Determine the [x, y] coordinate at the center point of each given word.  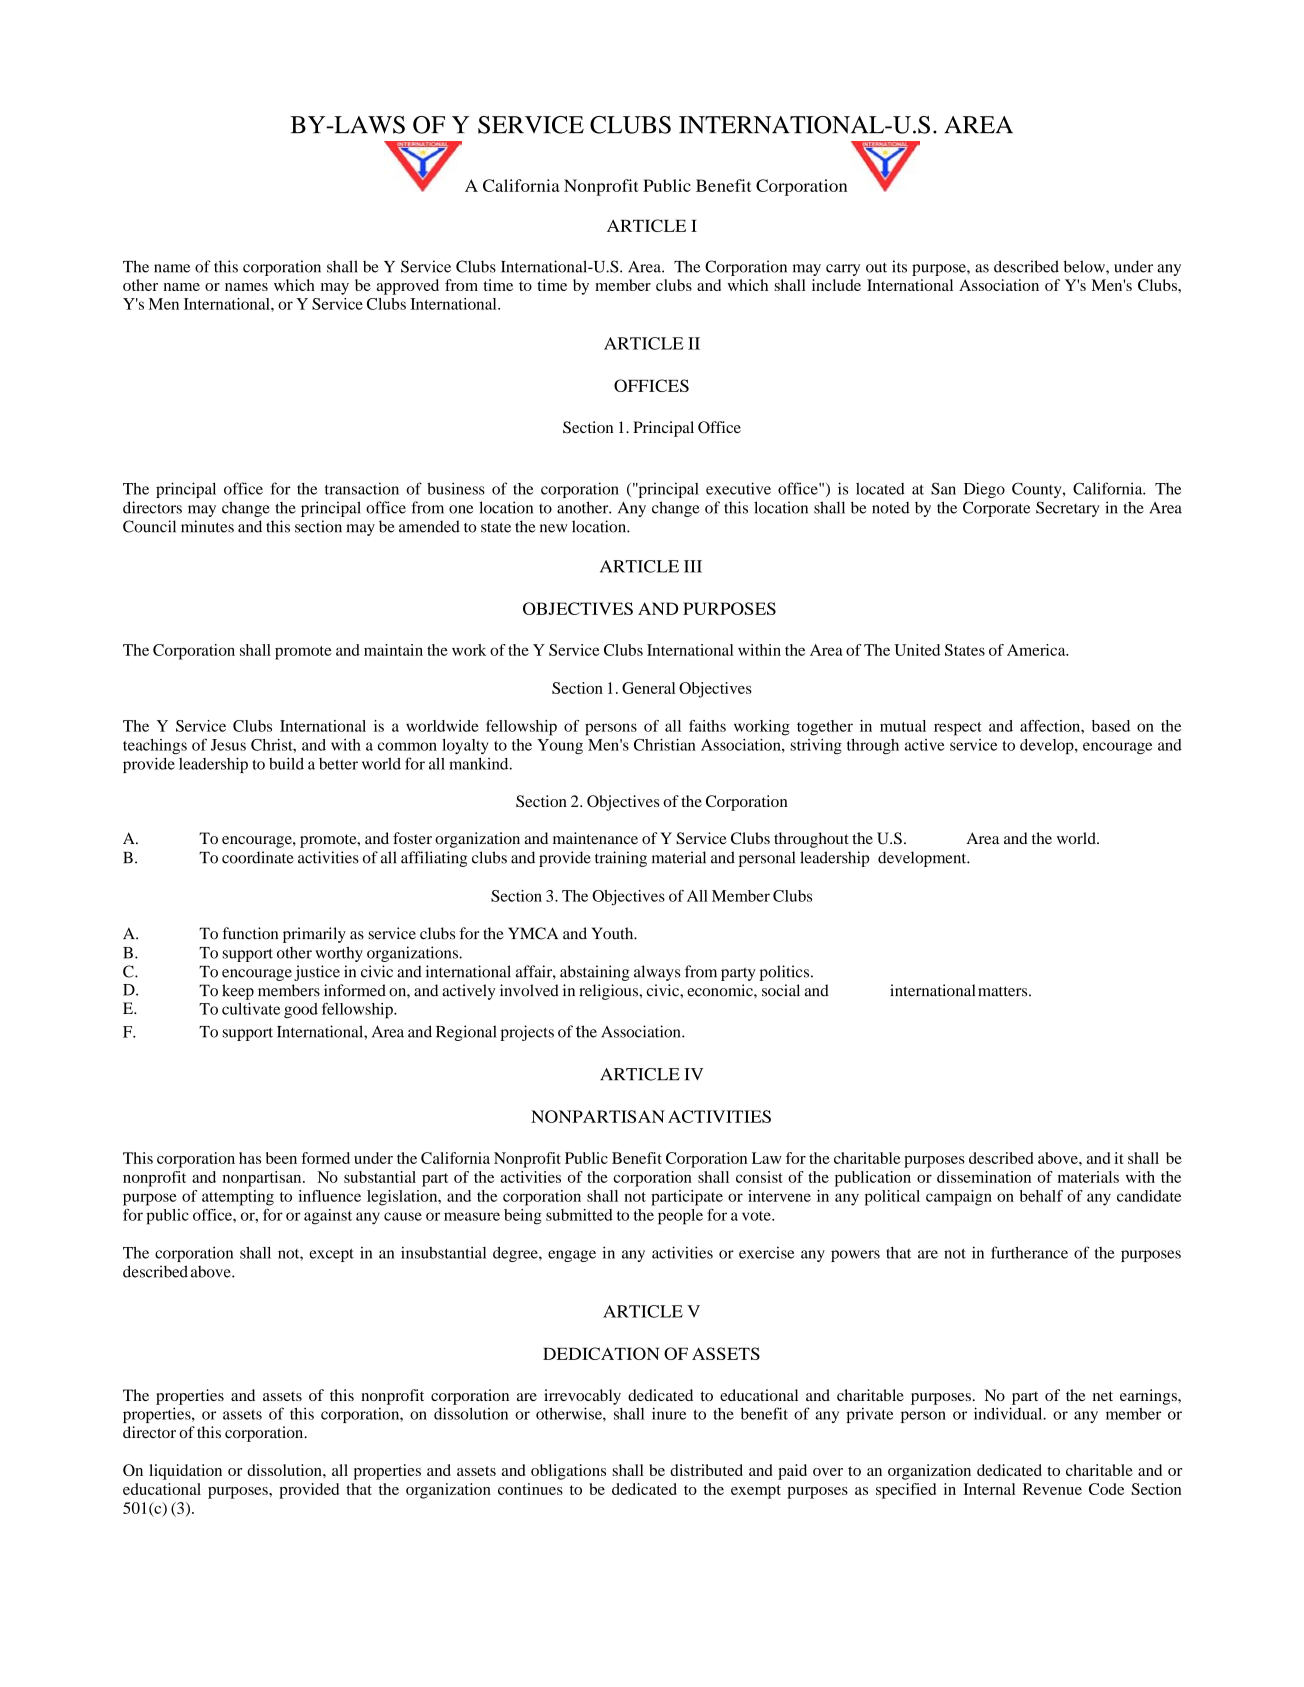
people [680, 1217]
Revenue [1052, 1489]
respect [958, 729]
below [1085, 266]
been [281, 1158]
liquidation [185, 1472]
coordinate [258, 857]
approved [407, 287]
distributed [706, 1470]
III [693, 566]
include [836, 285]
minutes [207, 526]
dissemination [984, 1177]
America [1037, 650]
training [621, 859]
